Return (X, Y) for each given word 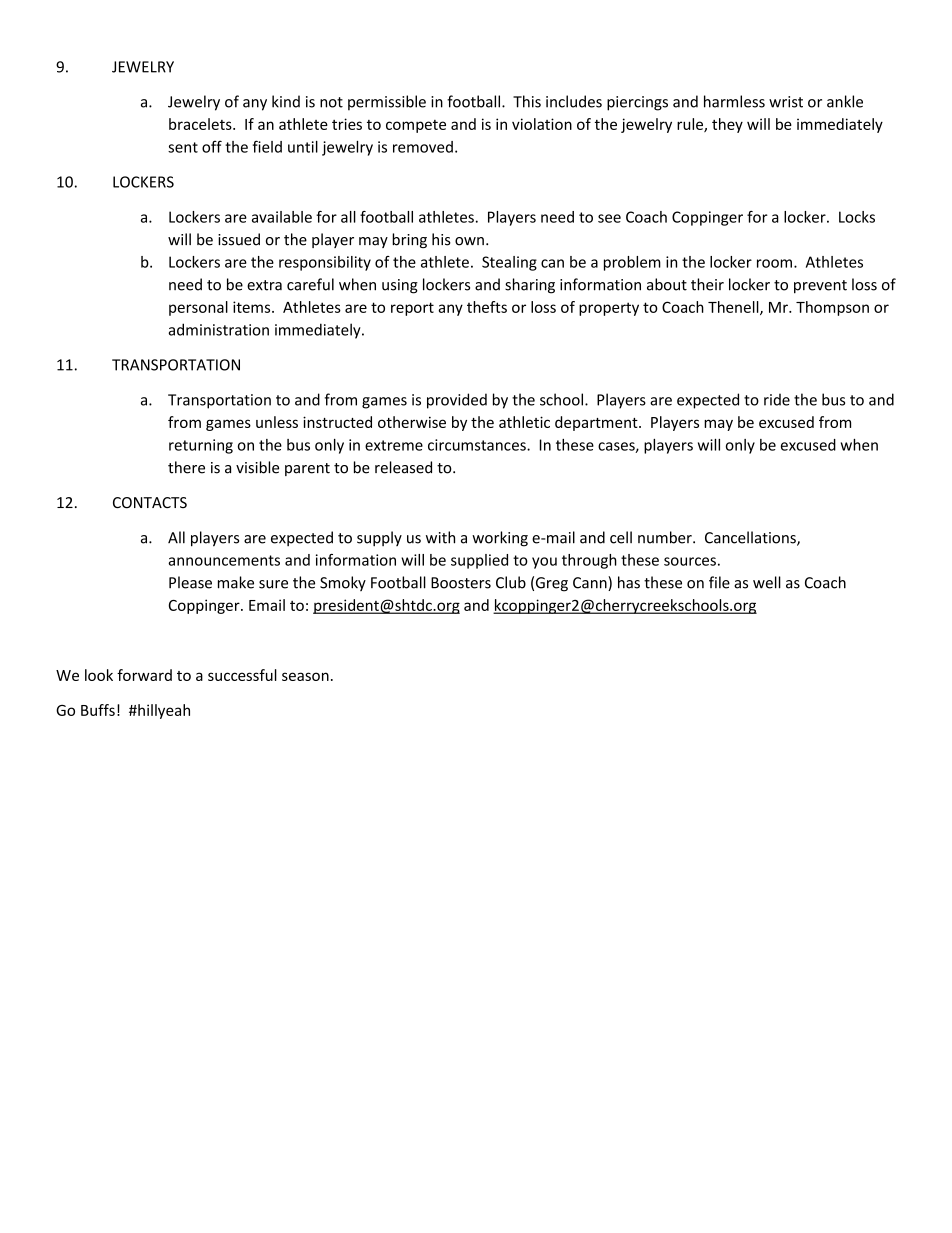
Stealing (509, 263)
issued (239, 239)
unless (277, 422)
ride (777, 399)
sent (183, 147)
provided (457, 401)
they (727, 125)
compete (416, 126)
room (774, 263)
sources (690, 561)
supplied (479, 561)
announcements (224, 560)
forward (144, 675)
